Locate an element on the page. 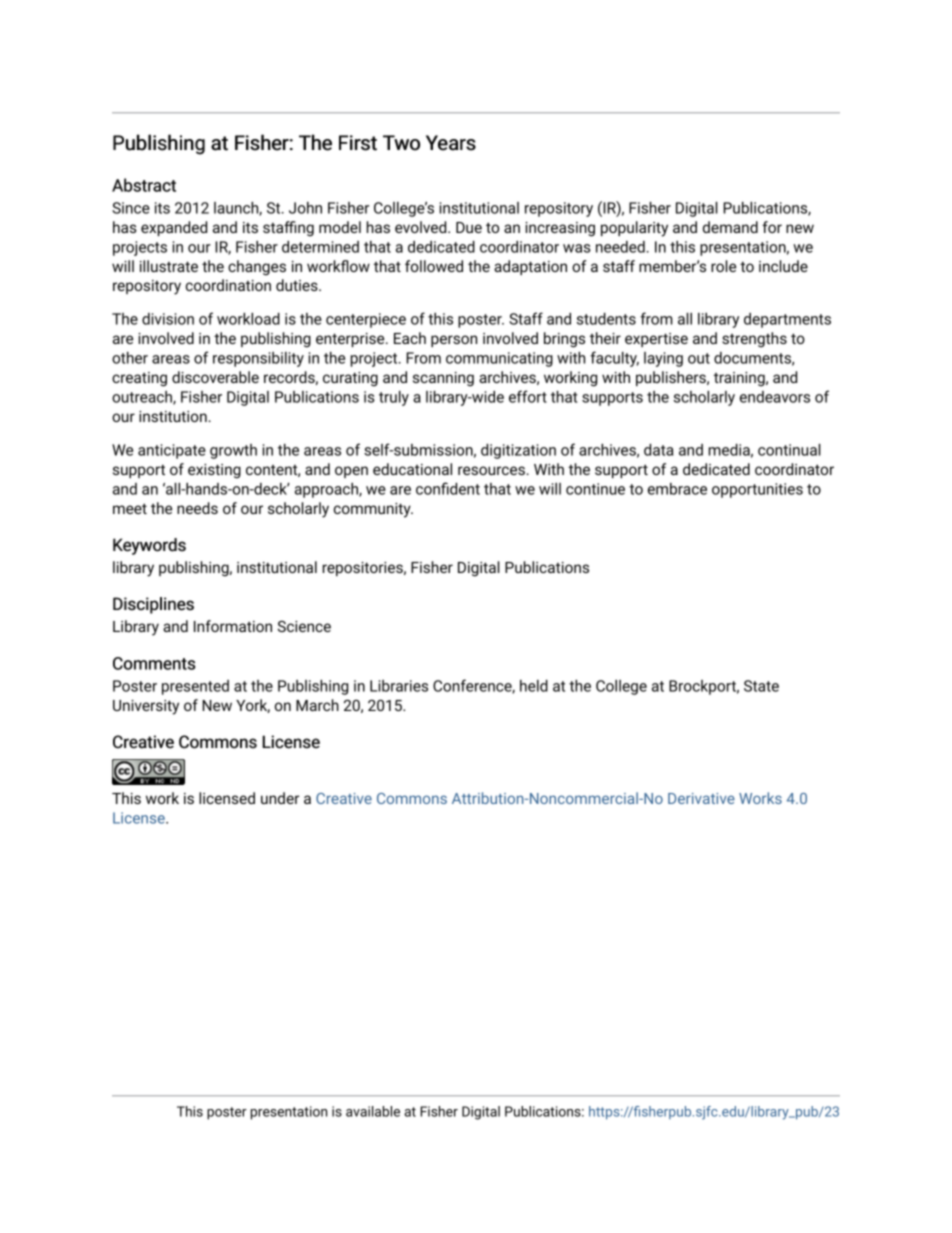 The image size is (952, 1233). Information is located at coordinates (233, 626).
